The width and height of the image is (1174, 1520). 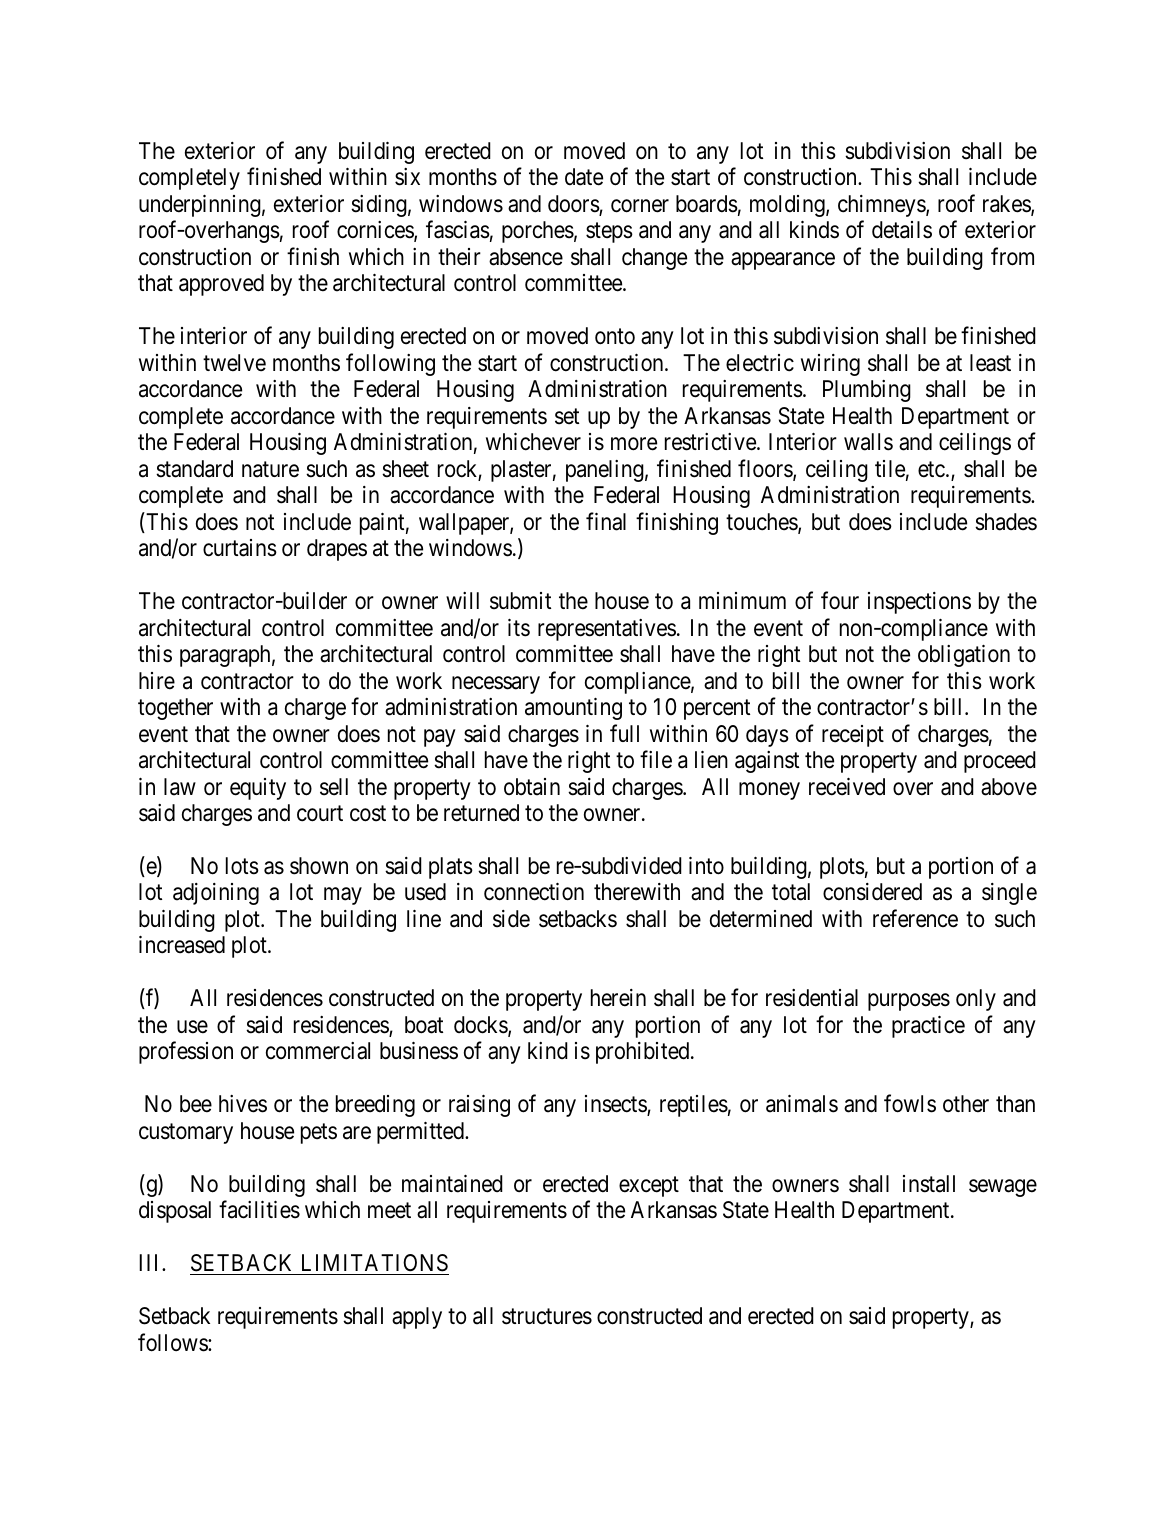 What do you see at coordinates (929, 1184) in the image?
I see `install` at bounding box center [929, 1184].
